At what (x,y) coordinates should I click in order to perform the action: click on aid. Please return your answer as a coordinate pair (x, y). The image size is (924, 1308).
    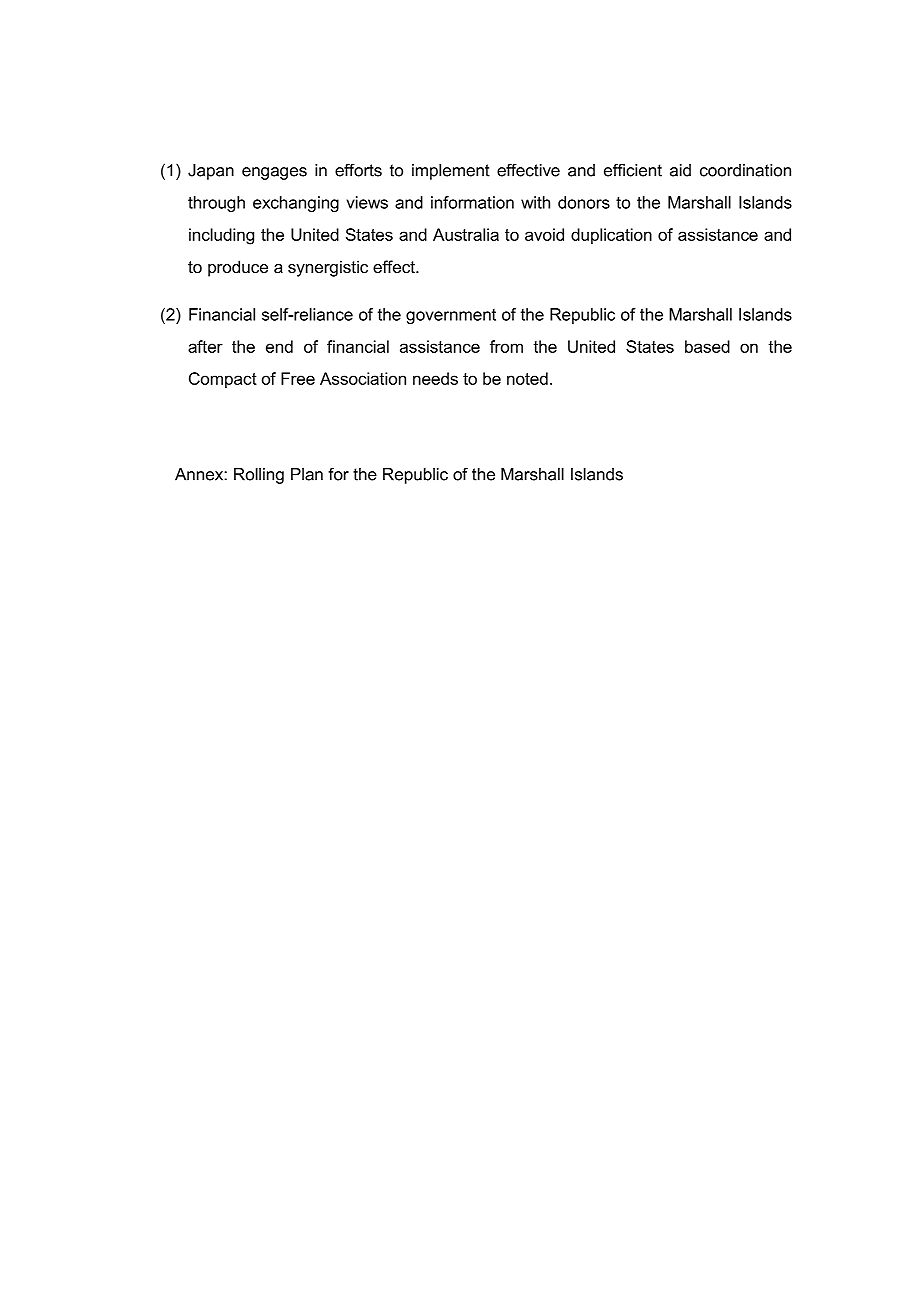
    Looking at the image, I should click on (680, 170).
